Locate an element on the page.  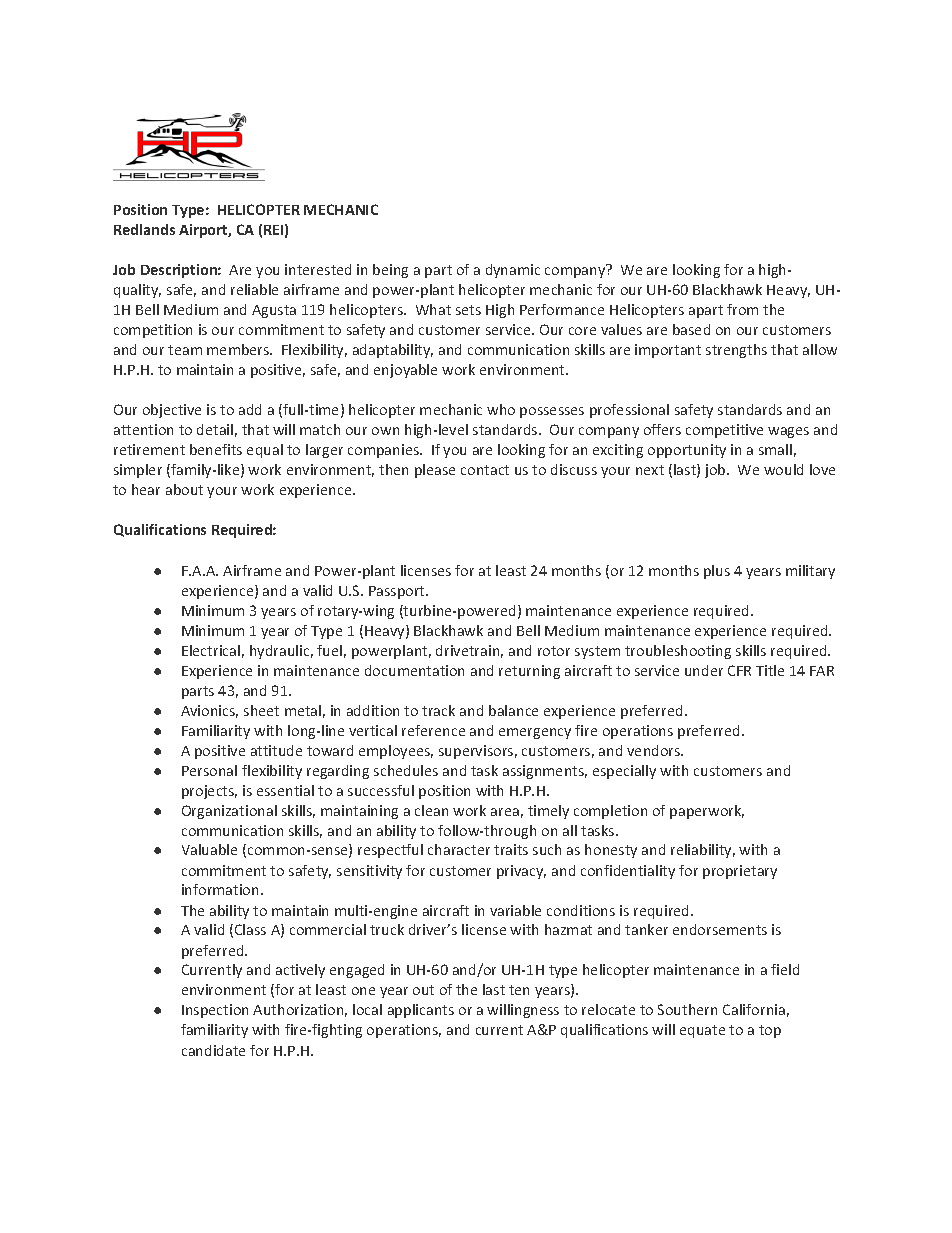
applicants is located at coordinates (421, 1011).
